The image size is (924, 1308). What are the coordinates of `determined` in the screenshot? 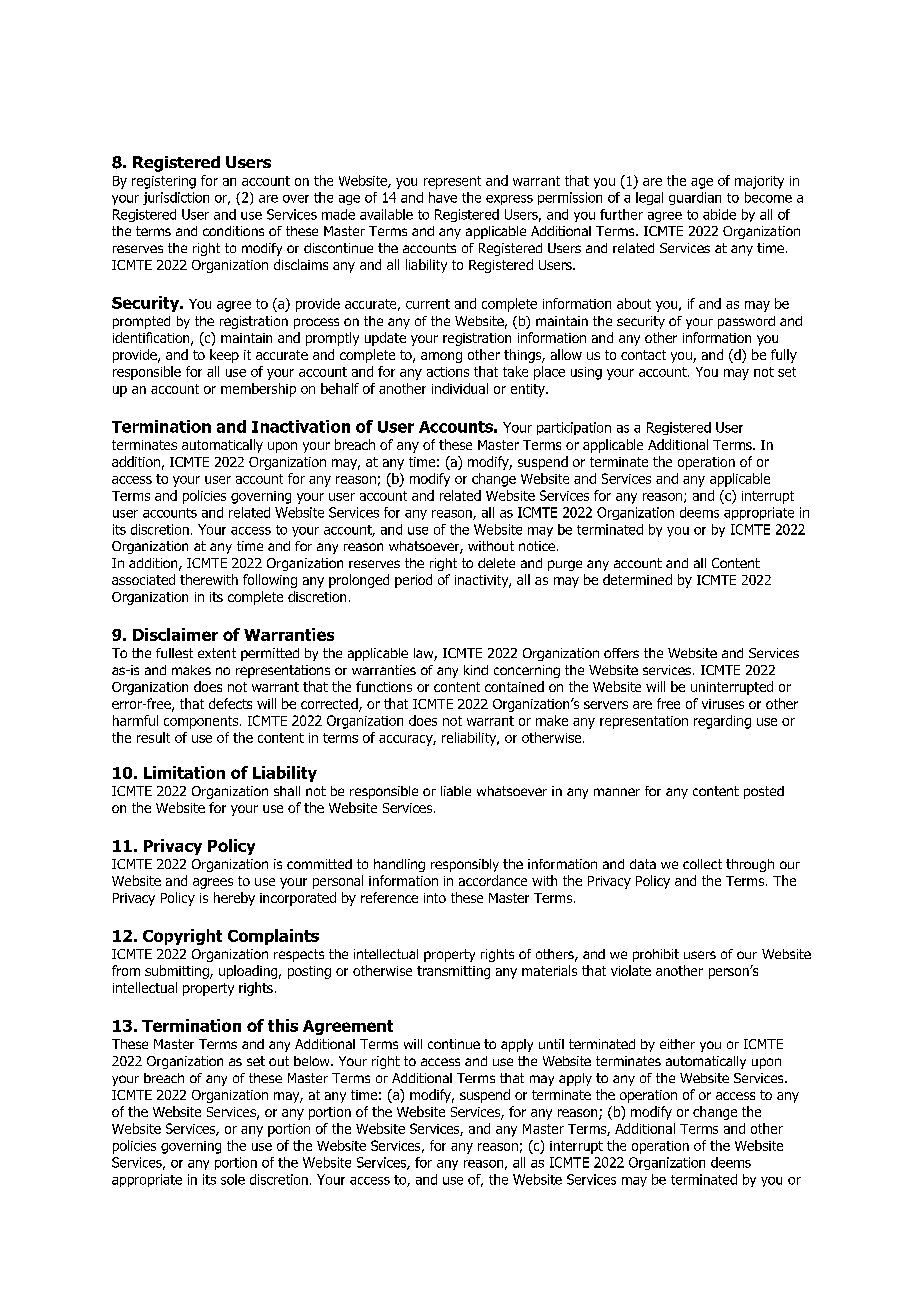 It's located at (637, 579).
